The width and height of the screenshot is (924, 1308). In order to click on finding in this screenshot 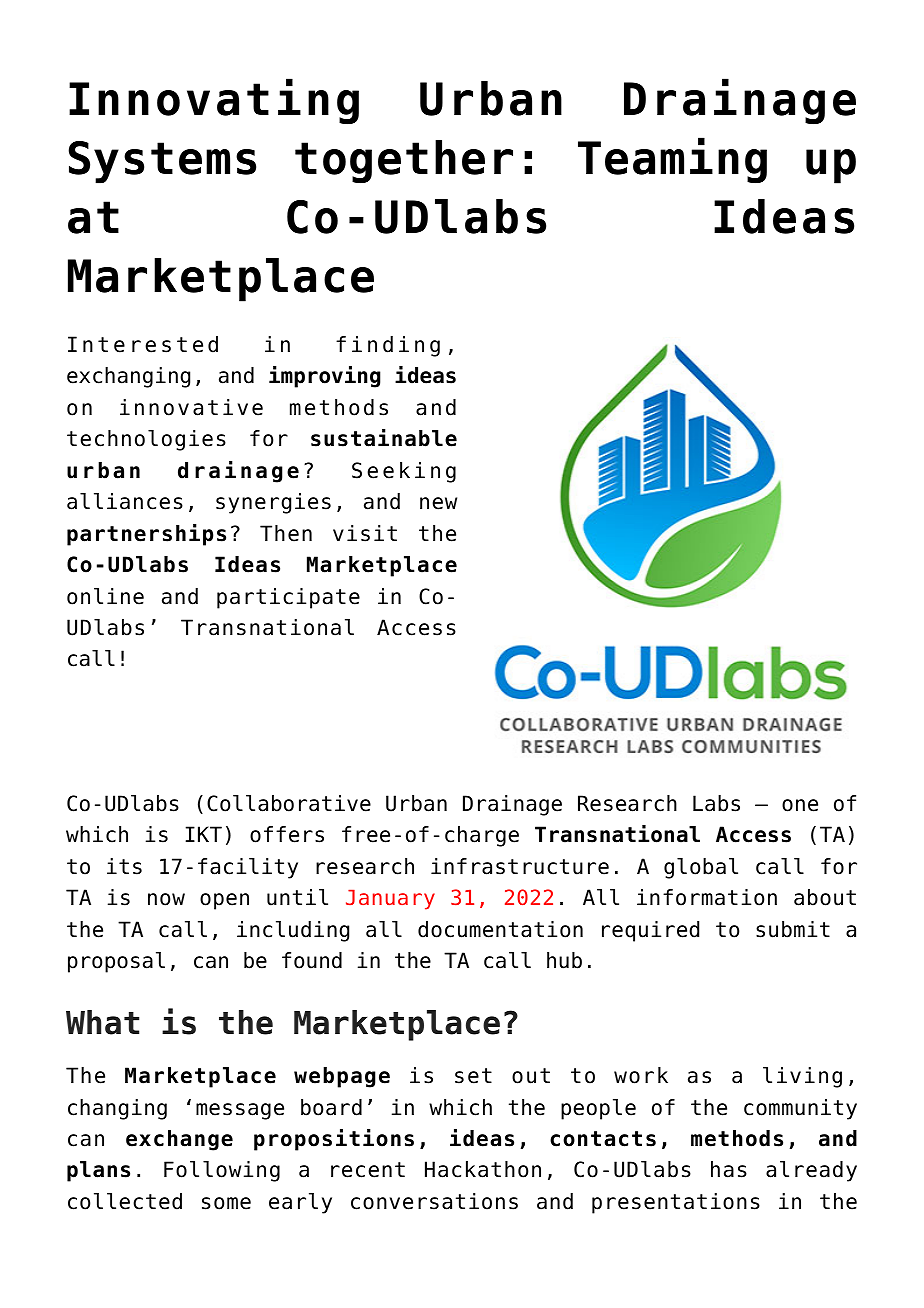, I will do `click(388, 346)`.
